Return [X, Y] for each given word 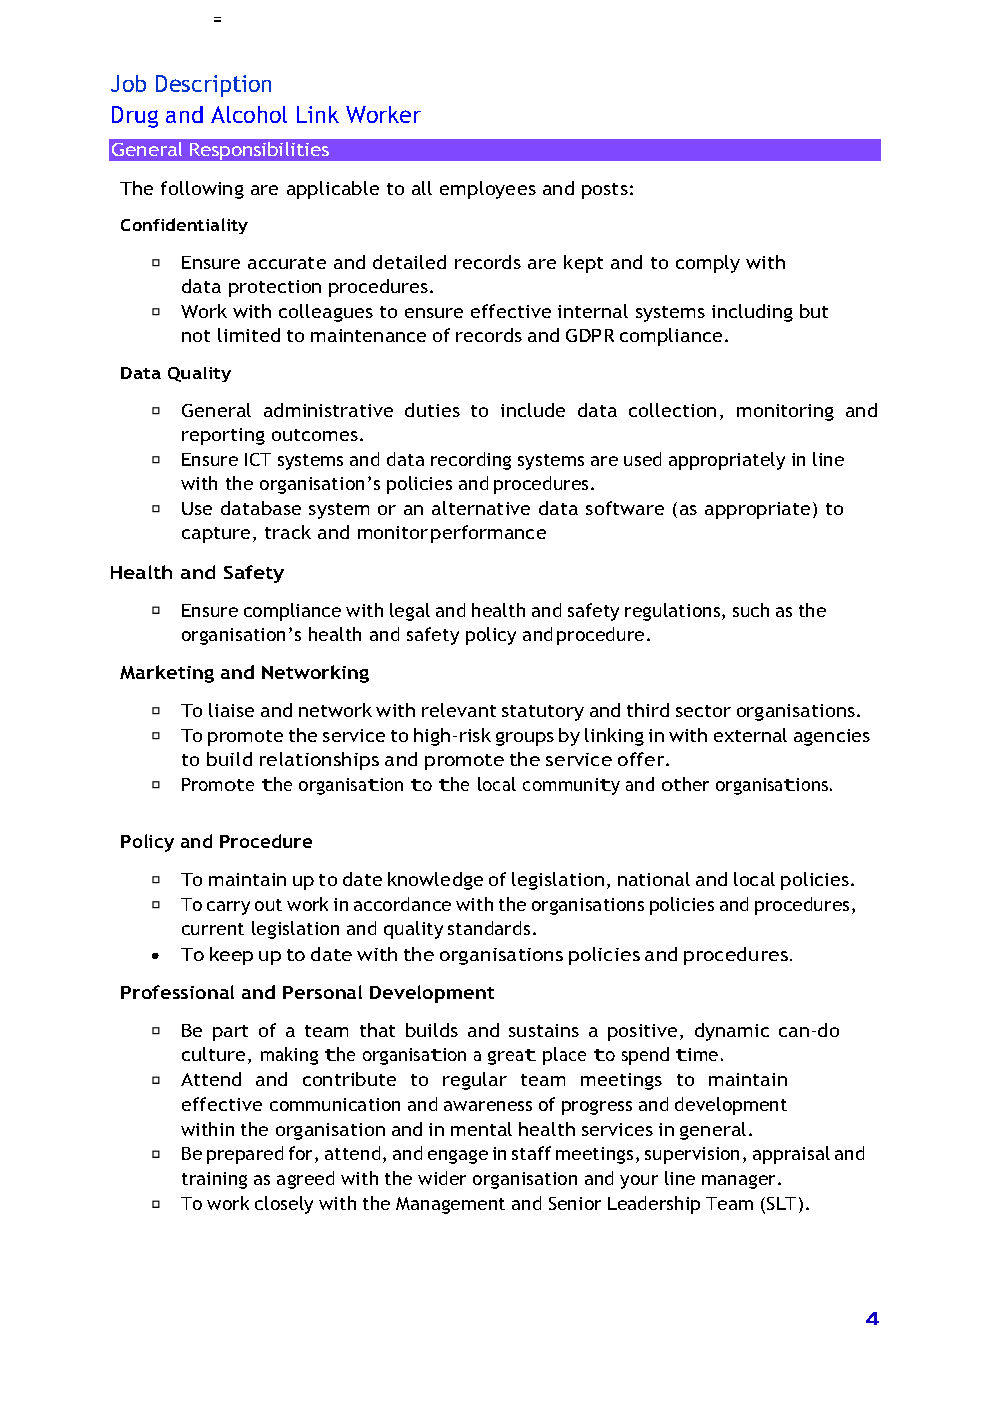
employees [488, 190]
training [214, 1180]
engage [458, 1157]
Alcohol [249, 114]
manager [740, 1182]
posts [605, 191]
